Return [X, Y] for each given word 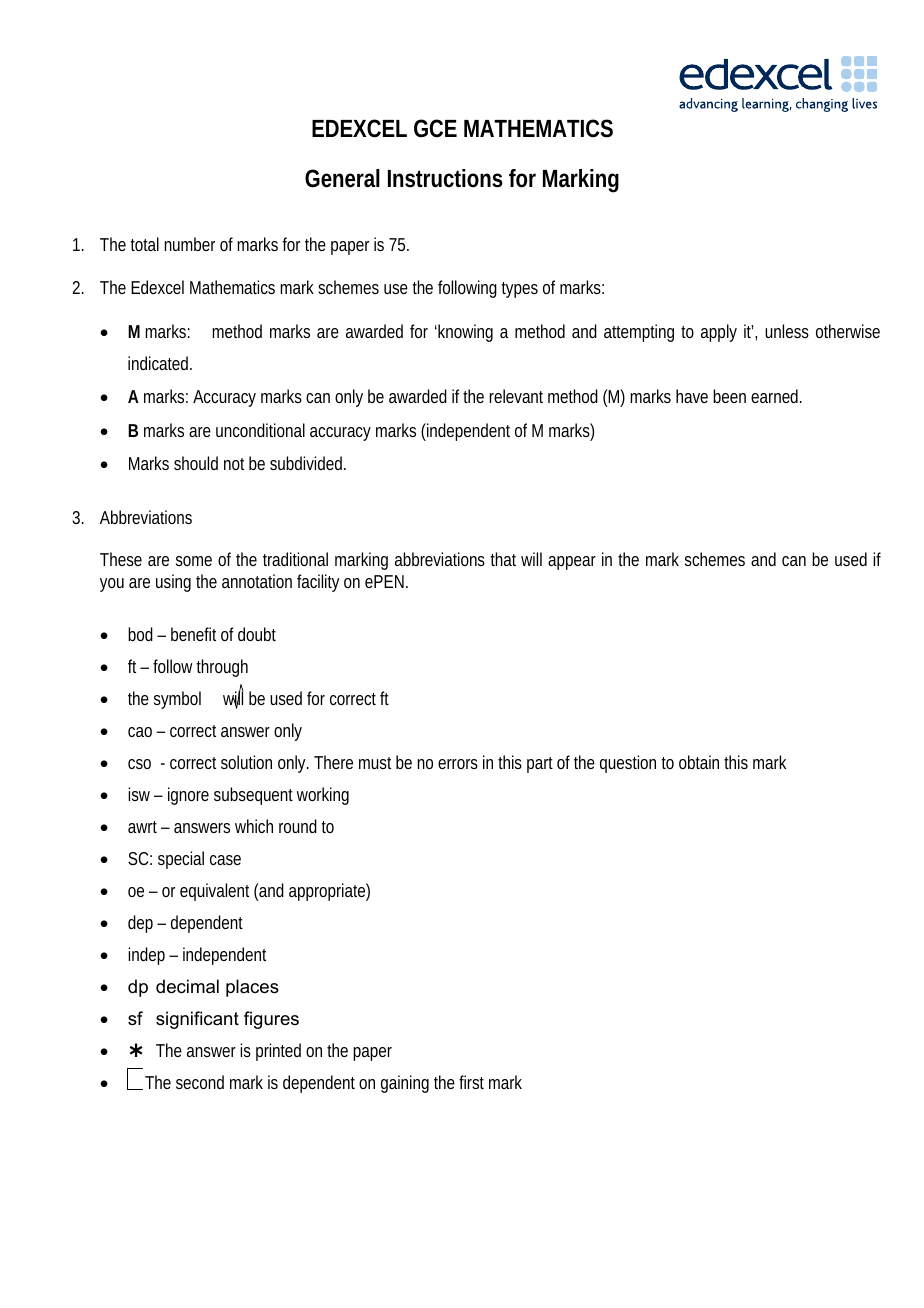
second [200, 1082]
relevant [516, 396]
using [173, 583]
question [628, 764]
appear [572, 563]
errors [458, 764]
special [181, 860]
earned [776, 396]
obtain [699, 762]
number [189, 244]
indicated [160, 363]
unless [787, 331]
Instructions [445, 178]
